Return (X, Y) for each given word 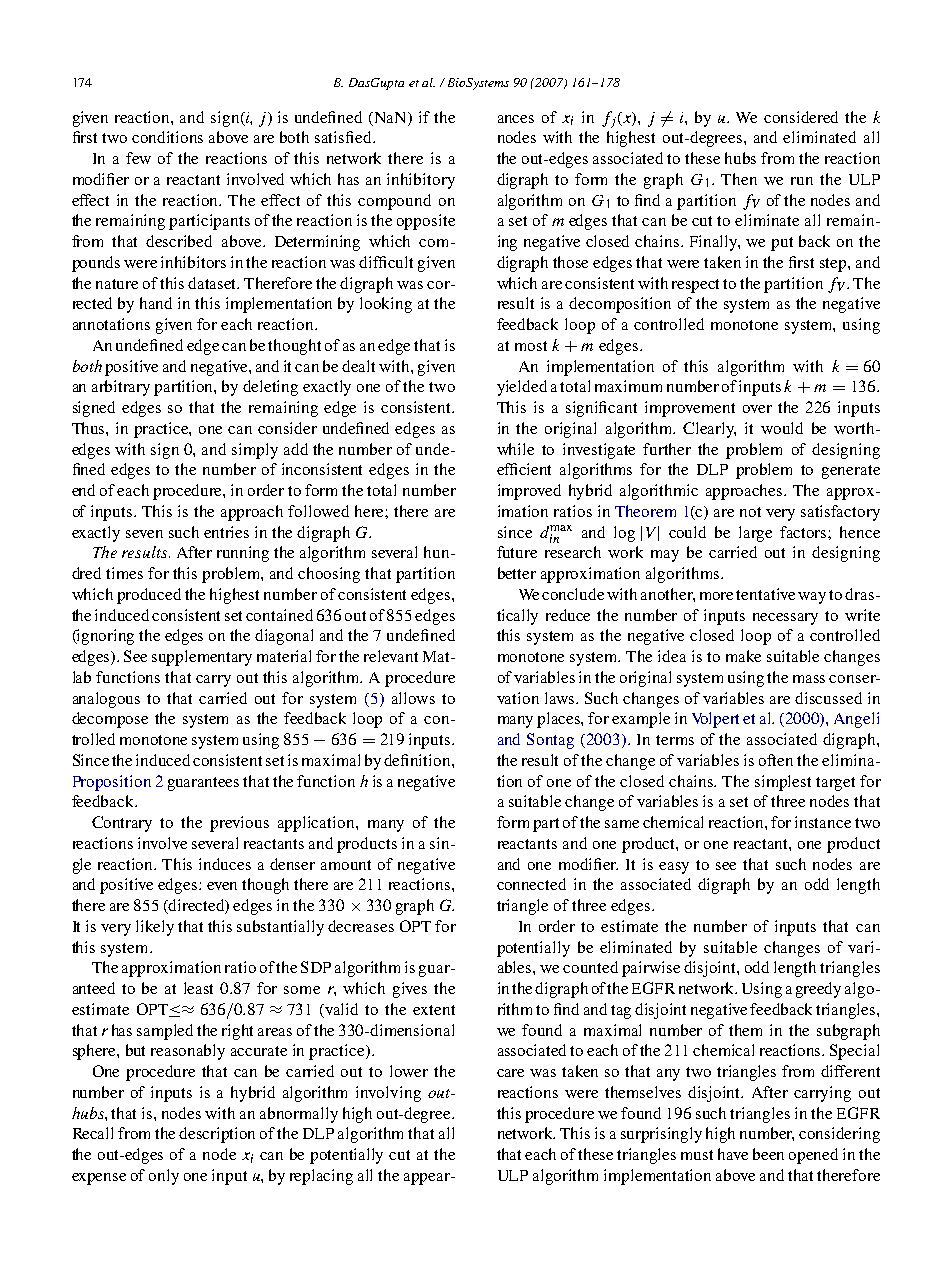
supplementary (202, 658)
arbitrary (121, 388)
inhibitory (421, 181)
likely (155, 928)
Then (739, 179)
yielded (522, 388)
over (757, 409)
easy (674, 868)
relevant (391, 656)
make (743, 656)
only (164, 1177)
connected (531, 884)
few (138, 158)
